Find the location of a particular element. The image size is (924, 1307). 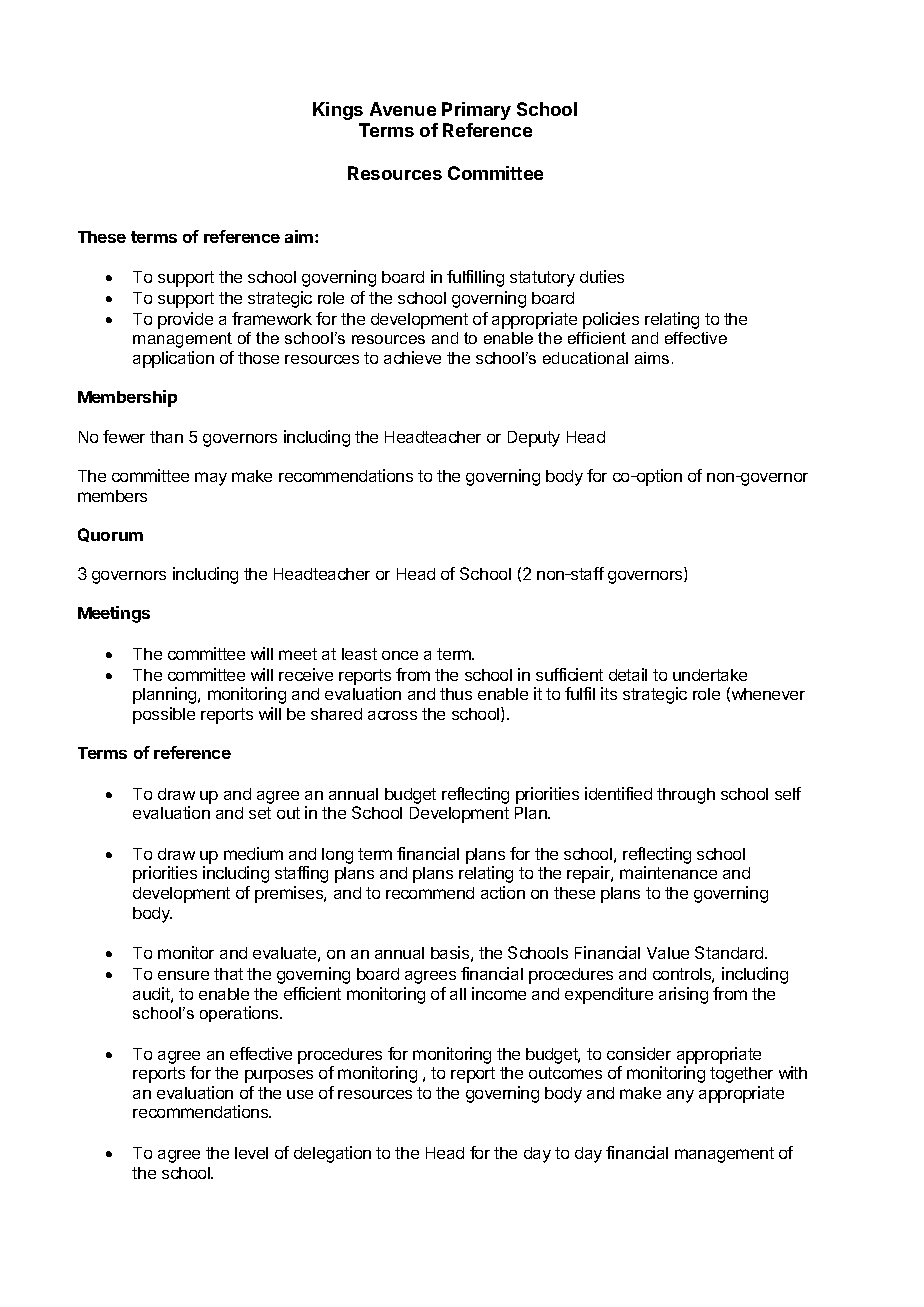

any is located at coordinates (680, 1096).
